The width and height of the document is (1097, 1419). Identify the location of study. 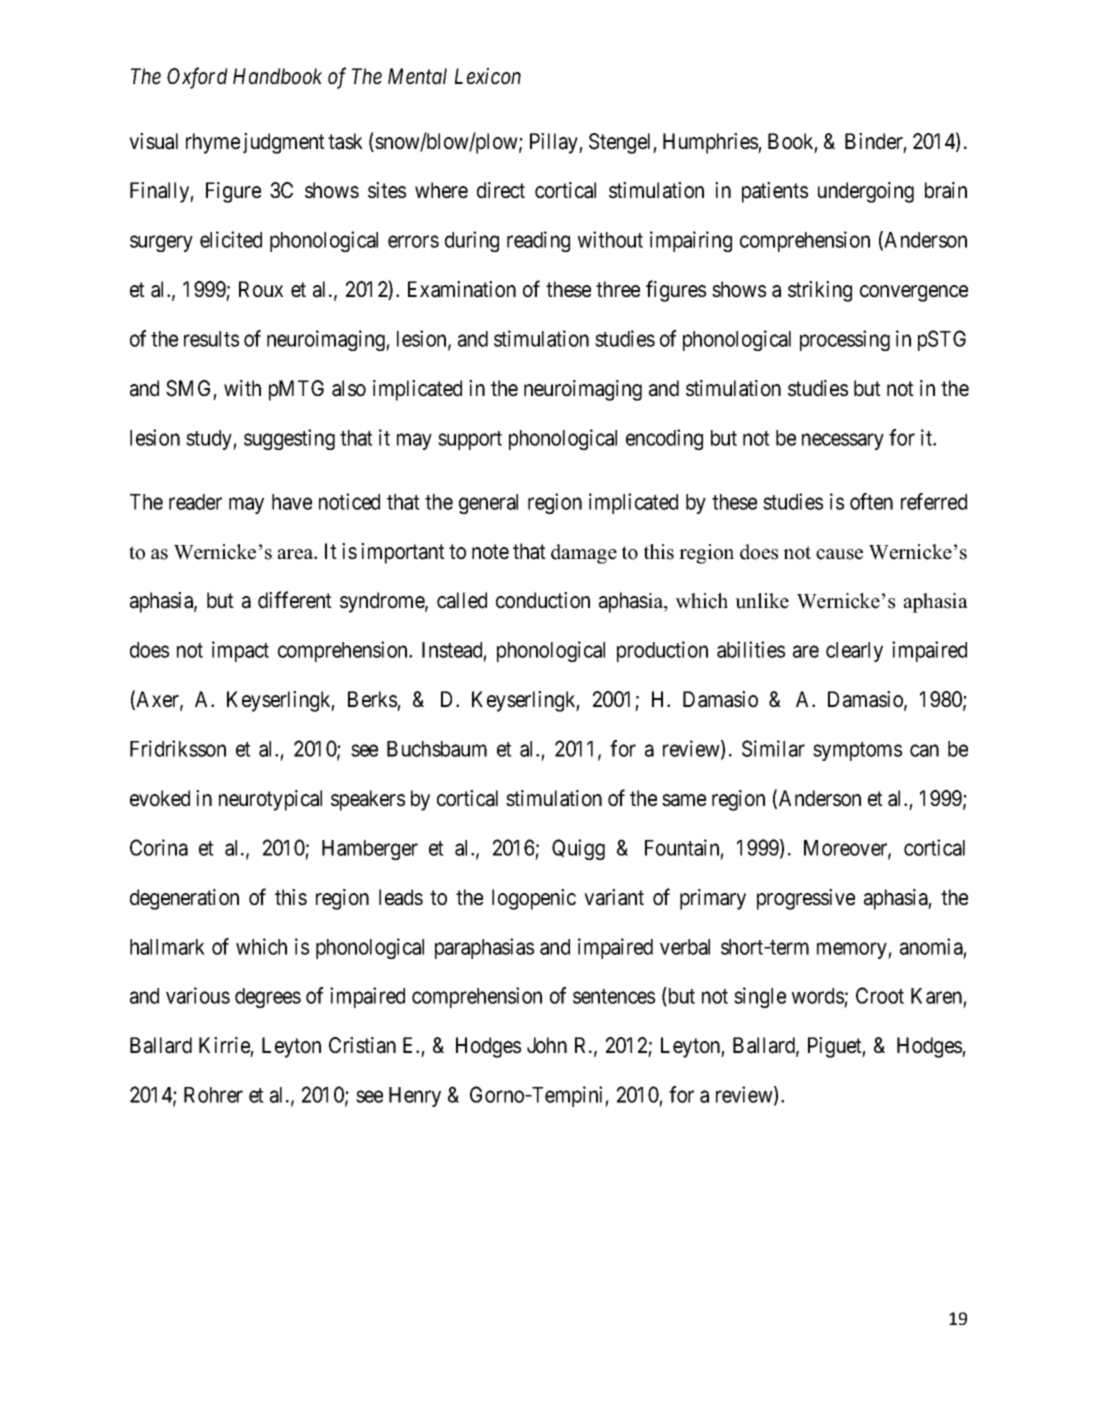
(210, 440).
